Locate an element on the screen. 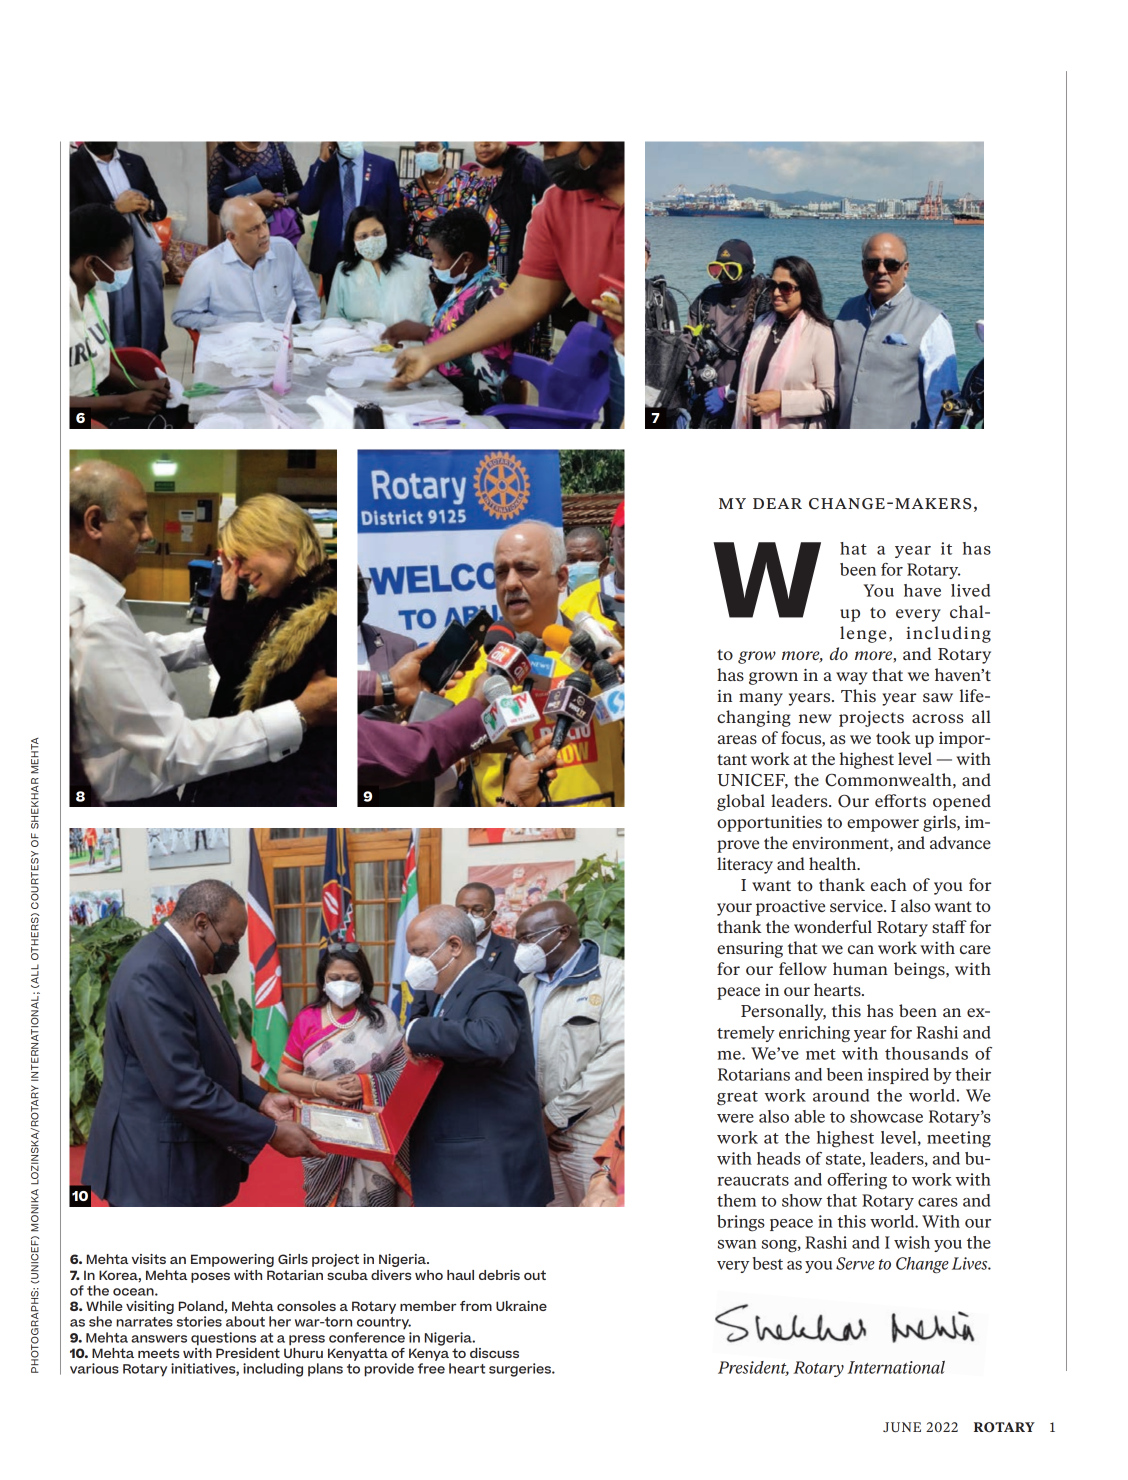 This screenshot has height=1480, width=1128. lived is located at coordinates (970, 590).
